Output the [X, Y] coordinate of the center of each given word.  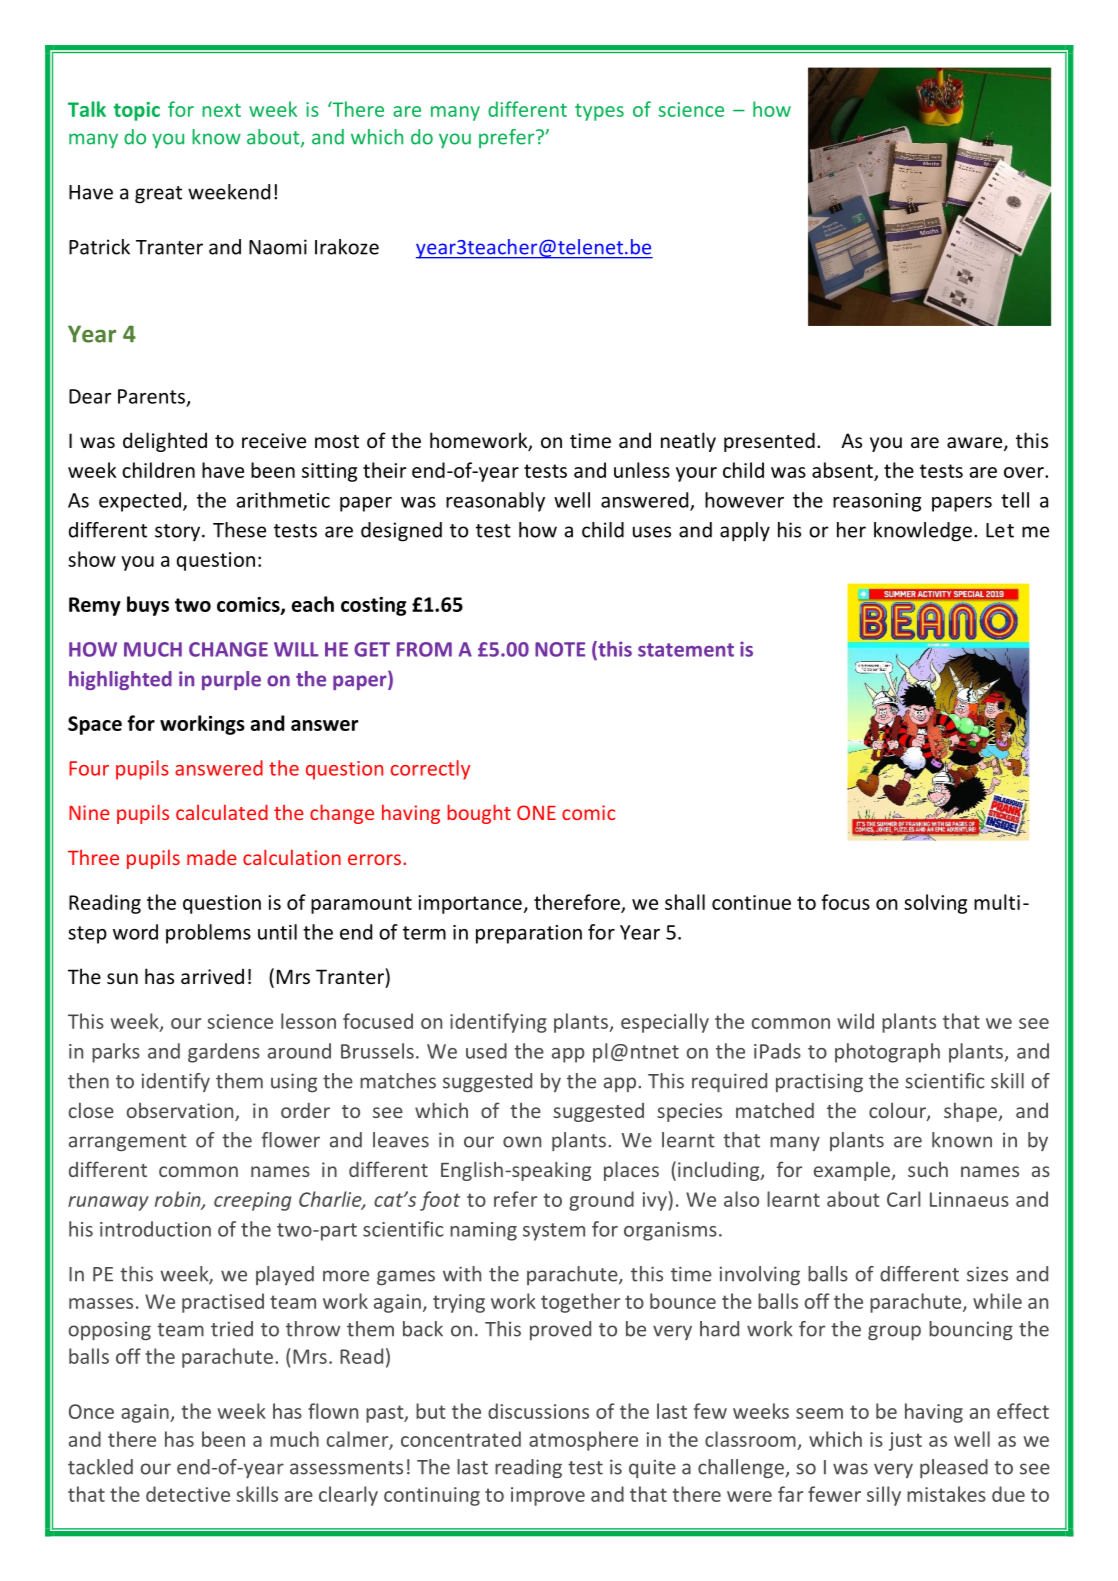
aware [976, 444]
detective [188, 1494]
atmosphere [583, 1441]
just [905, 1441]
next [221, 110]
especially [665, 1023]
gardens [224, 1053]
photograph [887, 1053]
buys [148, 606]
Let [1000, 530]
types [599, 112]
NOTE [560, 649]
